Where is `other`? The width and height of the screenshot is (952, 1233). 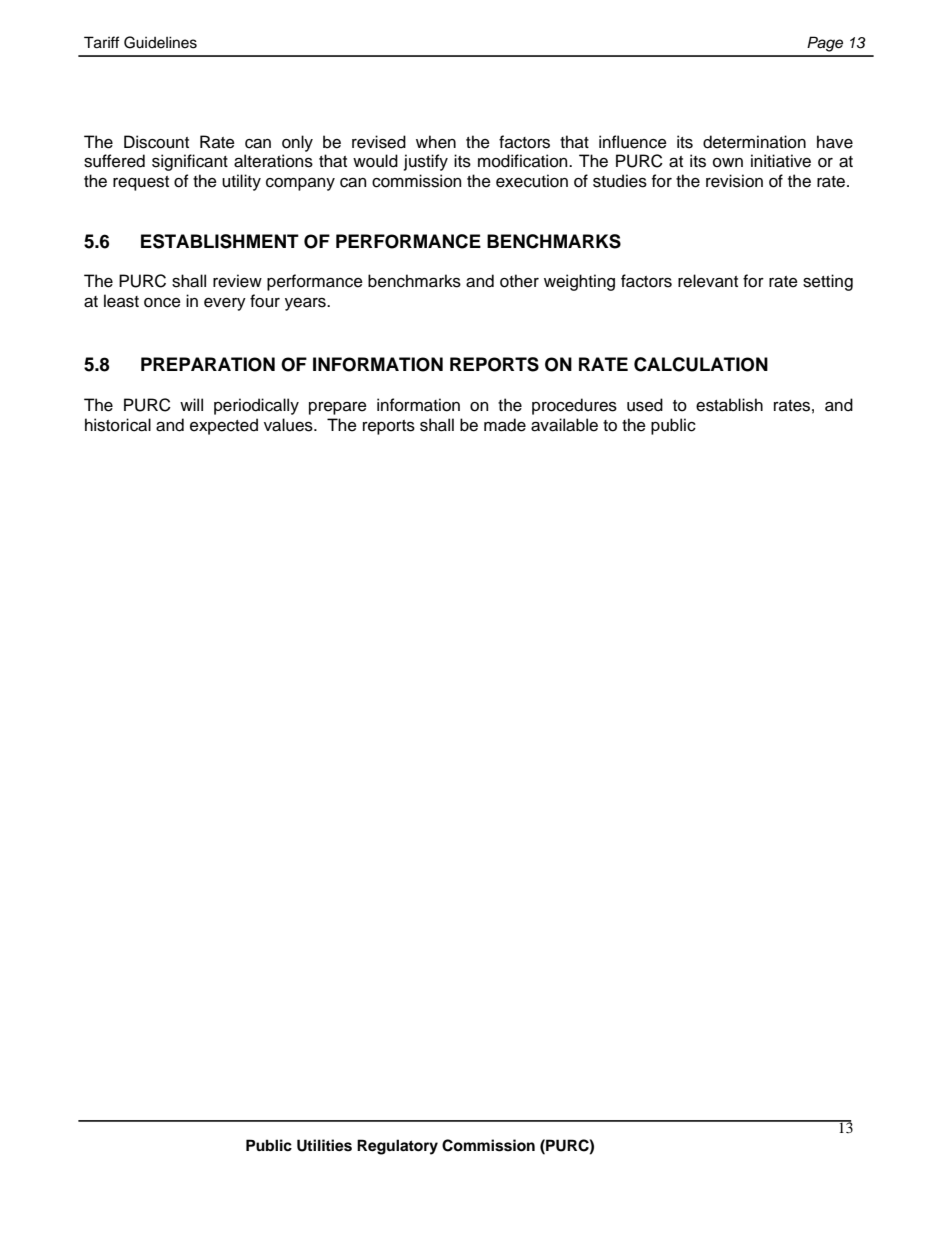
other is located at coordinates (519, 281).
